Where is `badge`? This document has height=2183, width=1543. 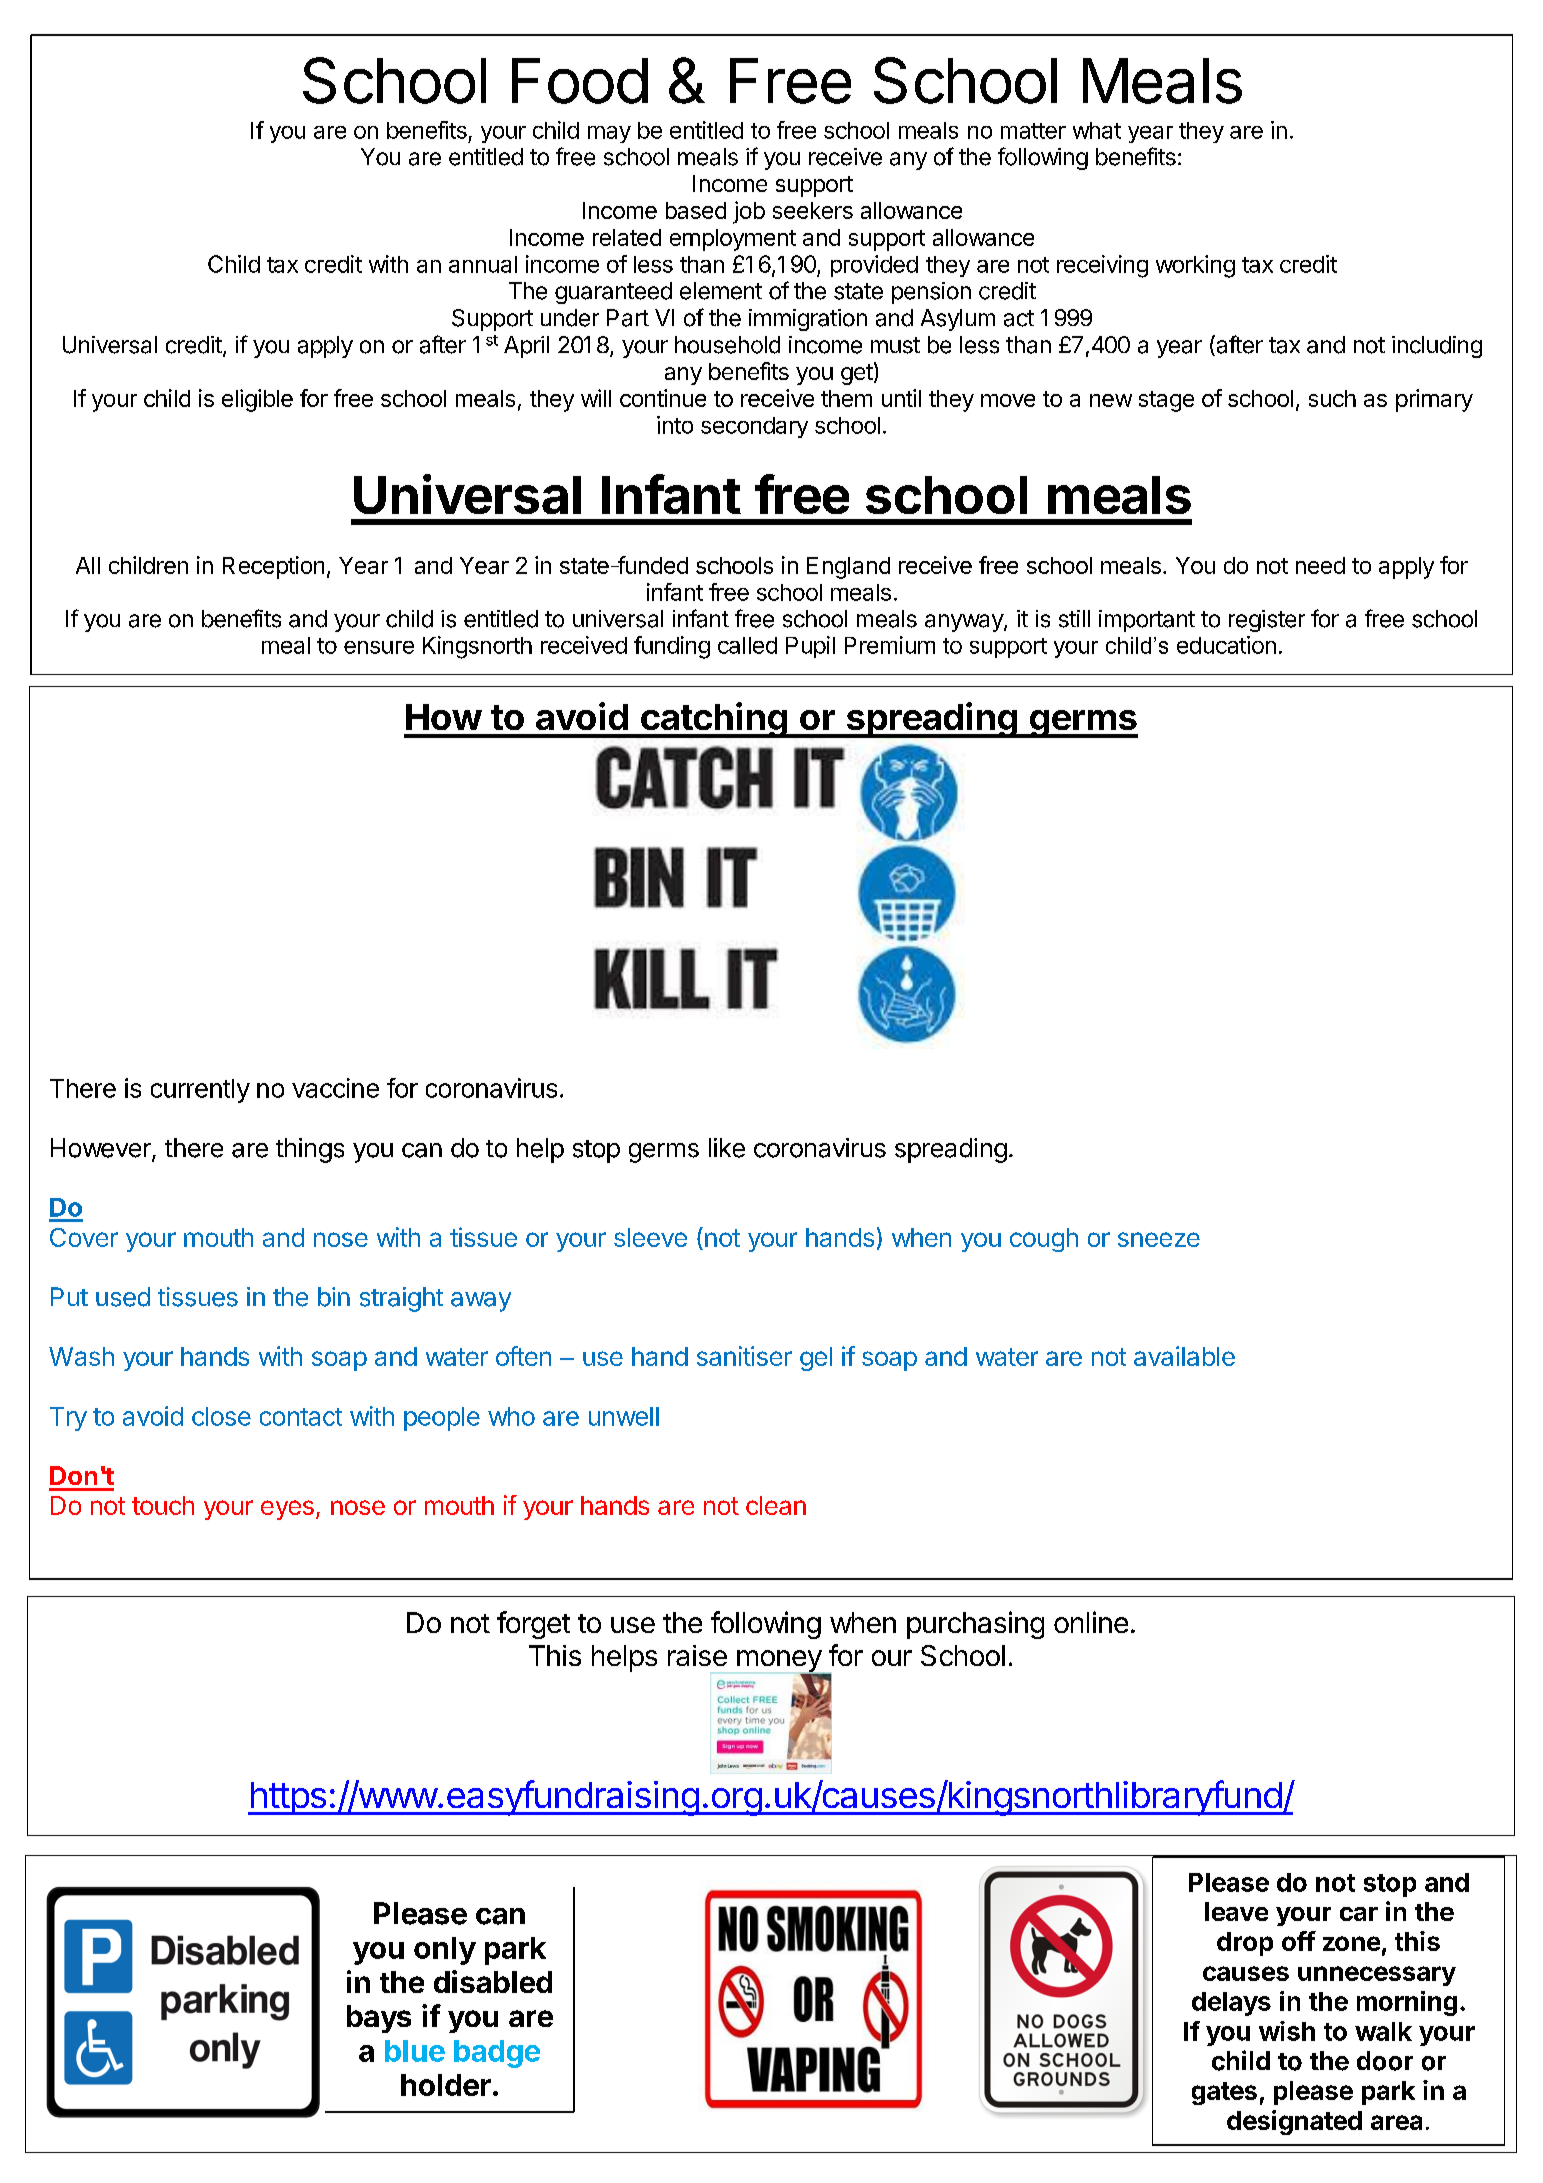 badge is located at coordinates (497, 2054).
